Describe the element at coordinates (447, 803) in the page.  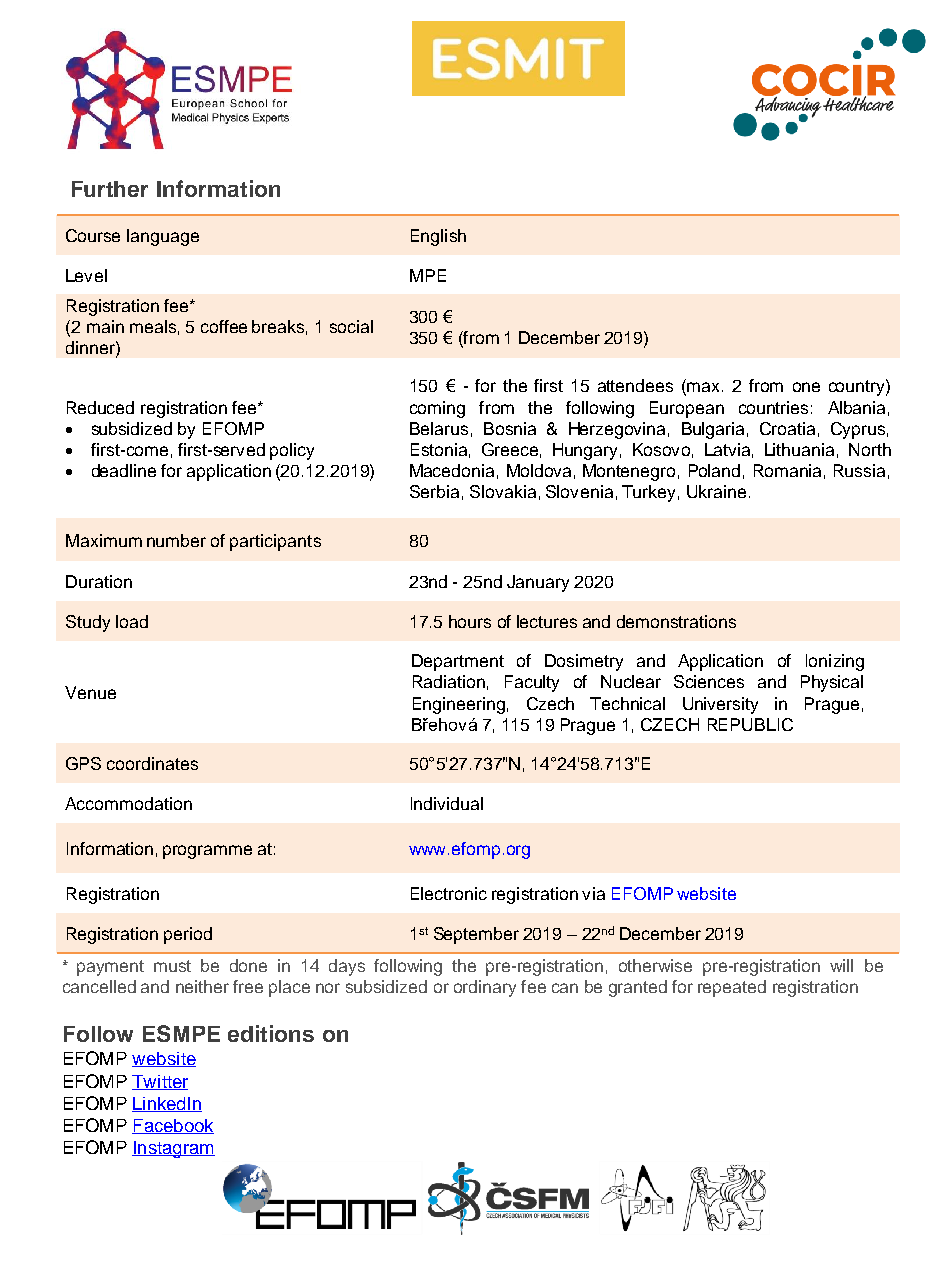
I see `Individual` at that location.
